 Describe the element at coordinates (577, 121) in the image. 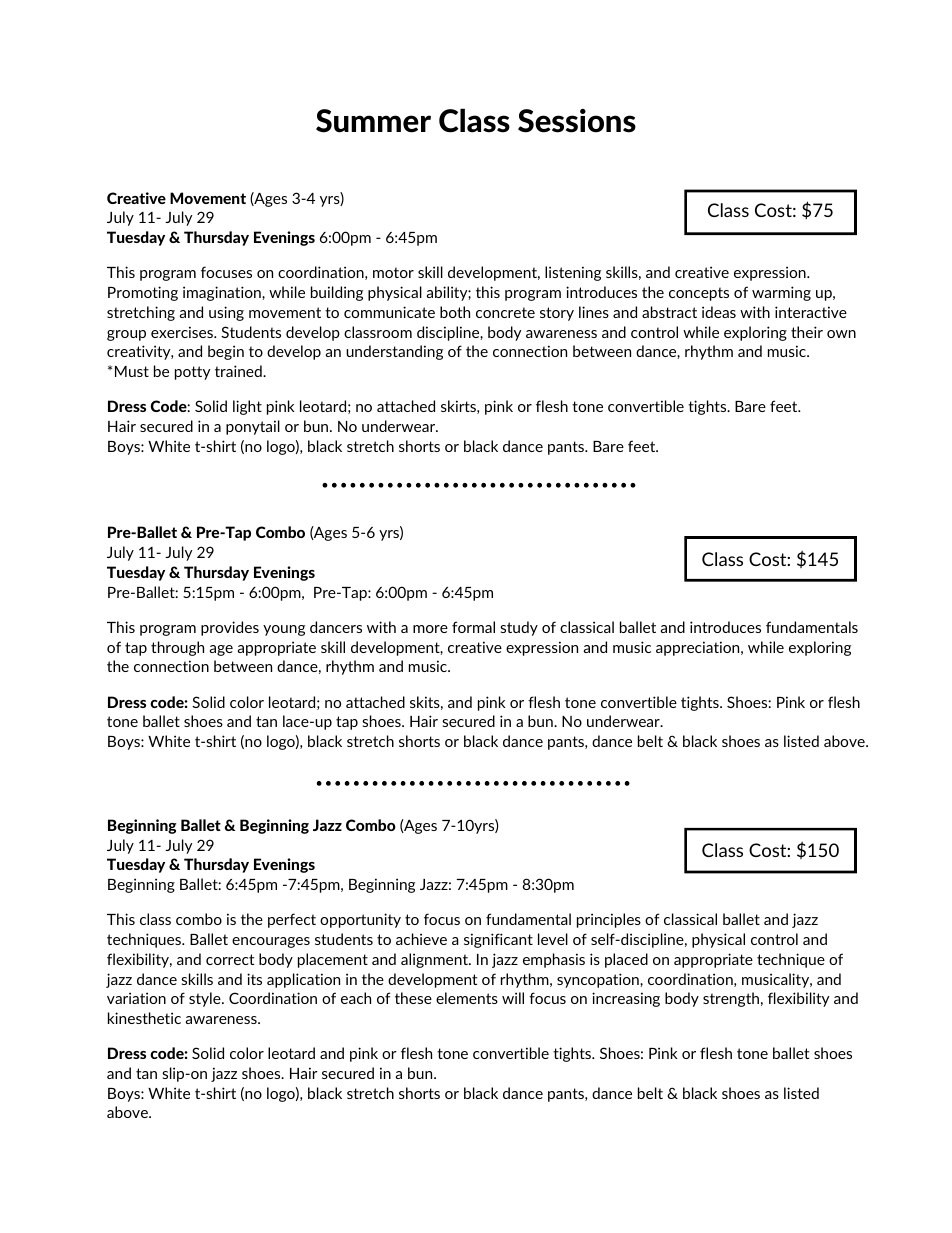

I see `Sessions` at that location.
